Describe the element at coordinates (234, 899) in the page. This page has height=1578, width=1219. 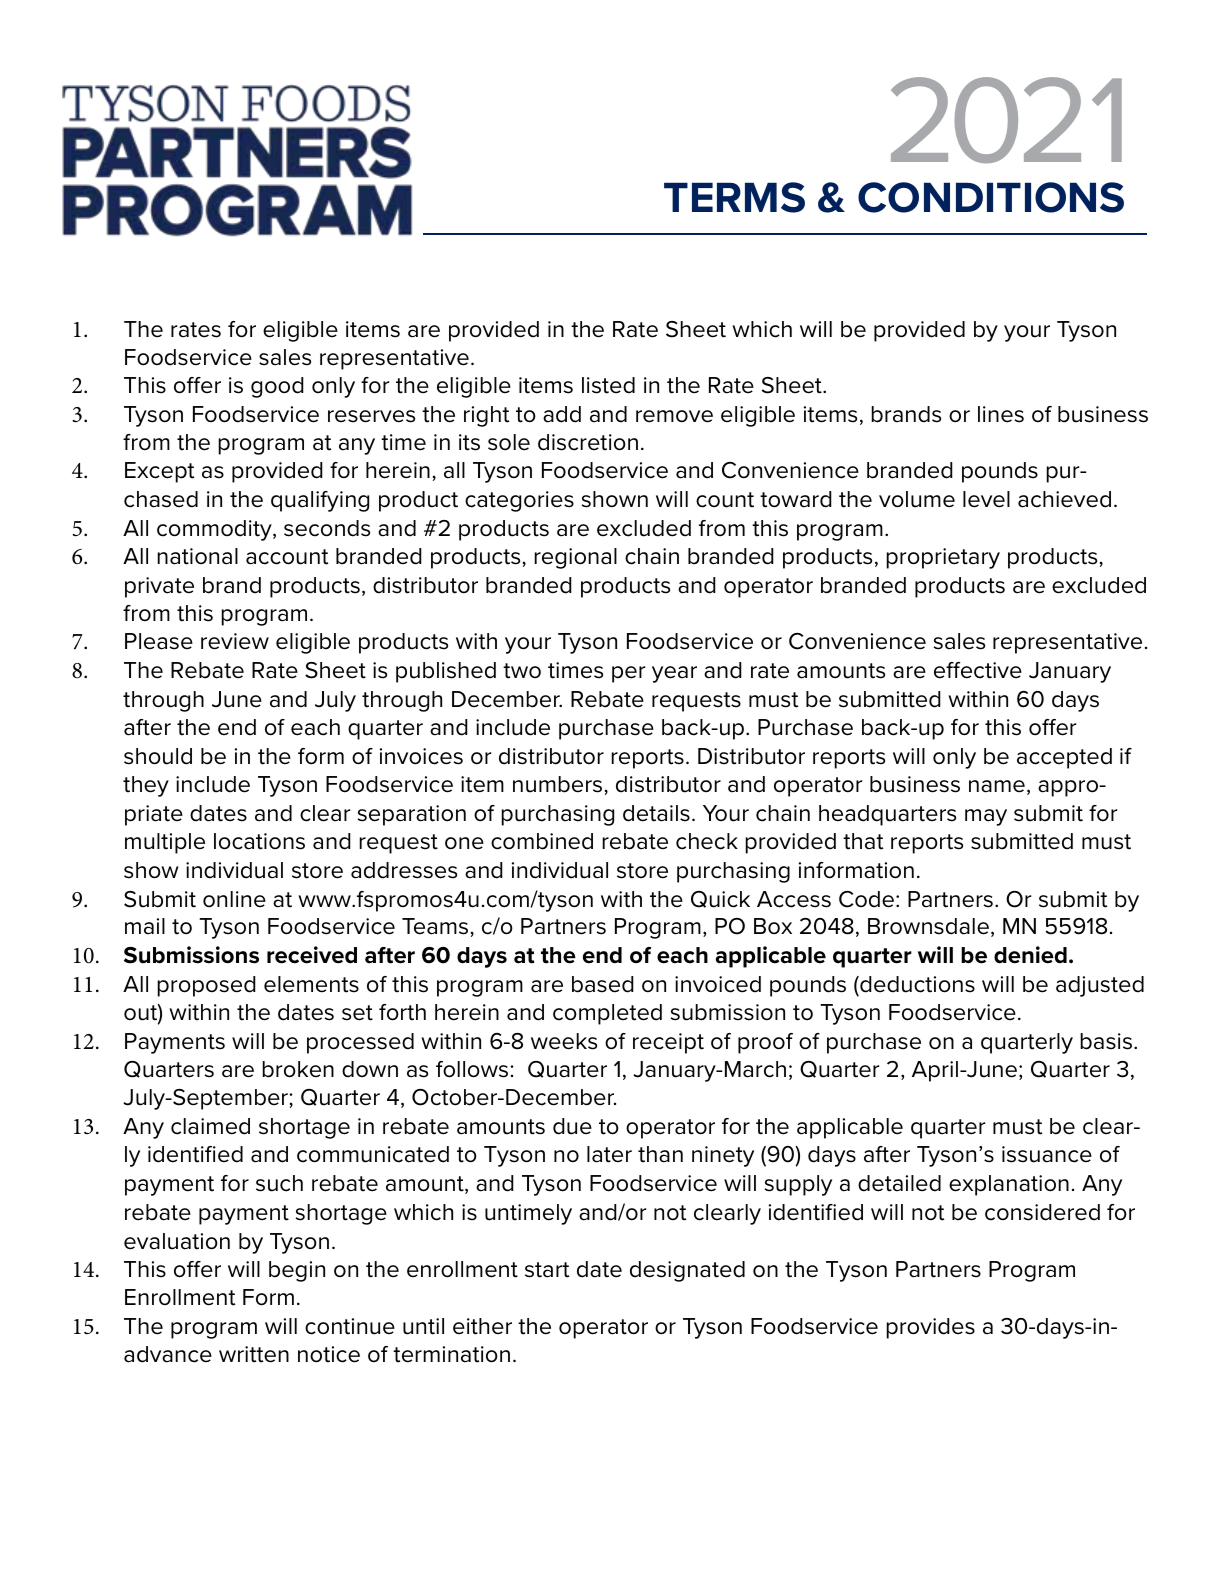
I see `online` at that location.
